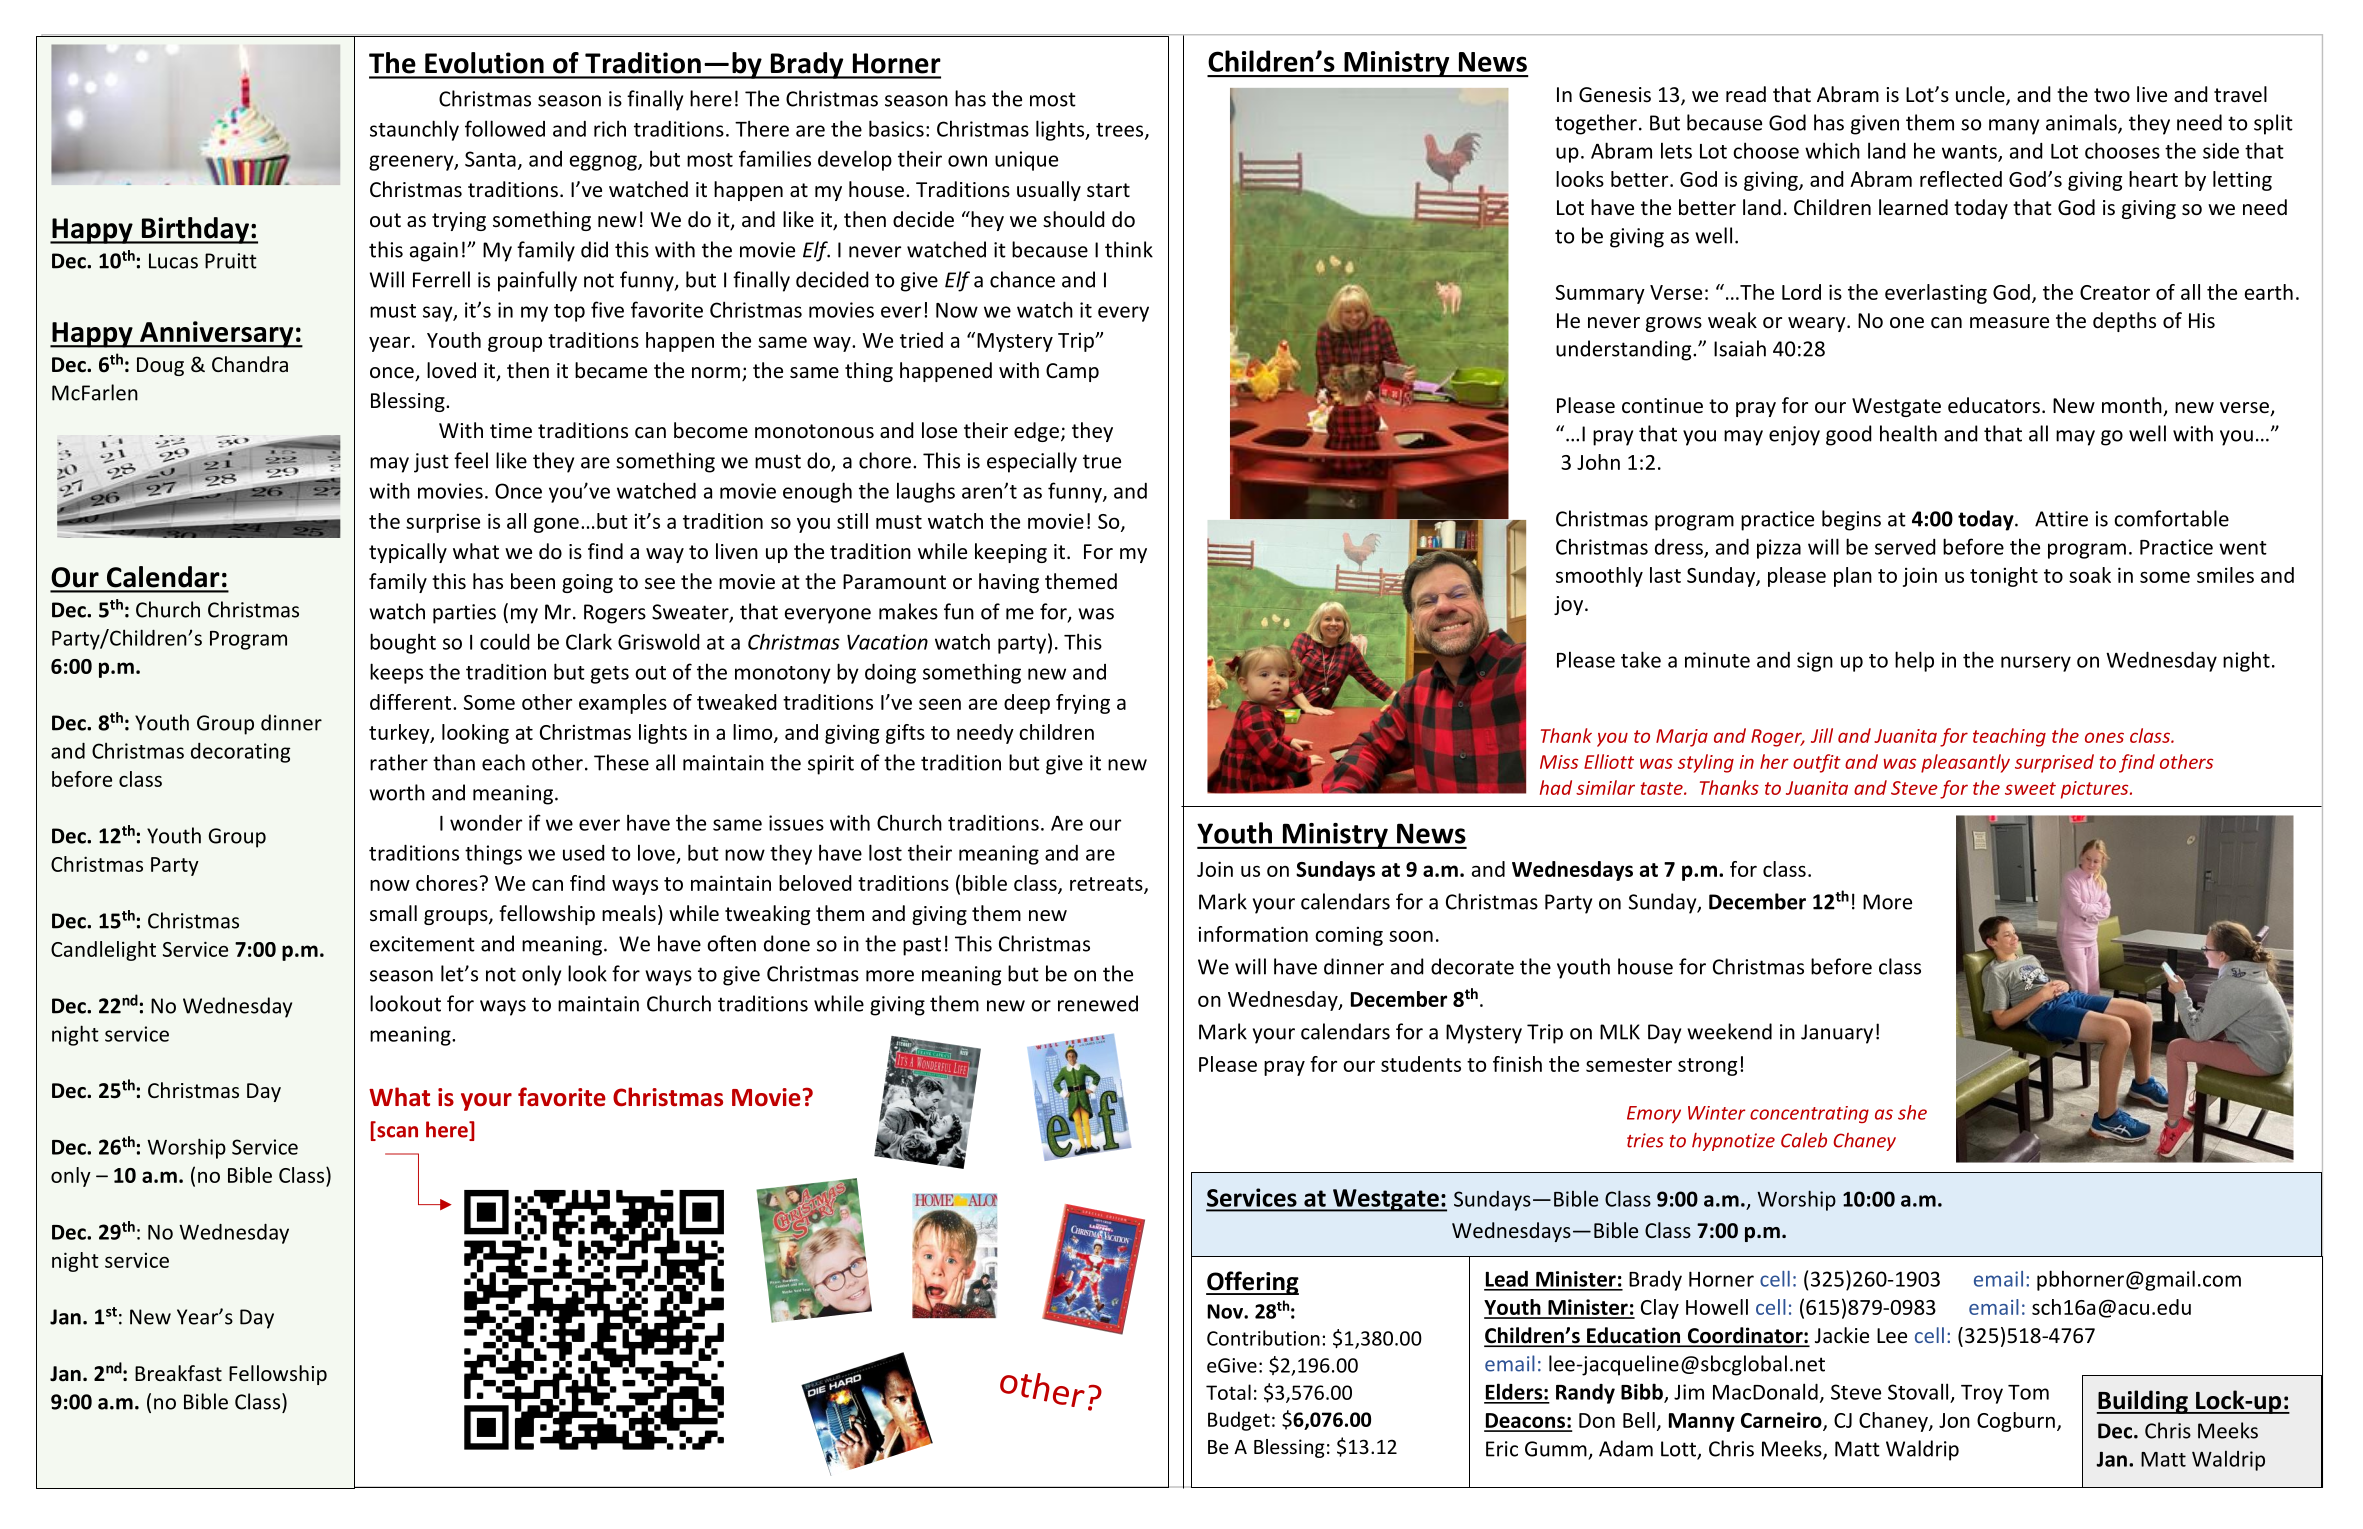 This image has height=1529, width=2363. I want to click on January, so click(1837, 1034).
